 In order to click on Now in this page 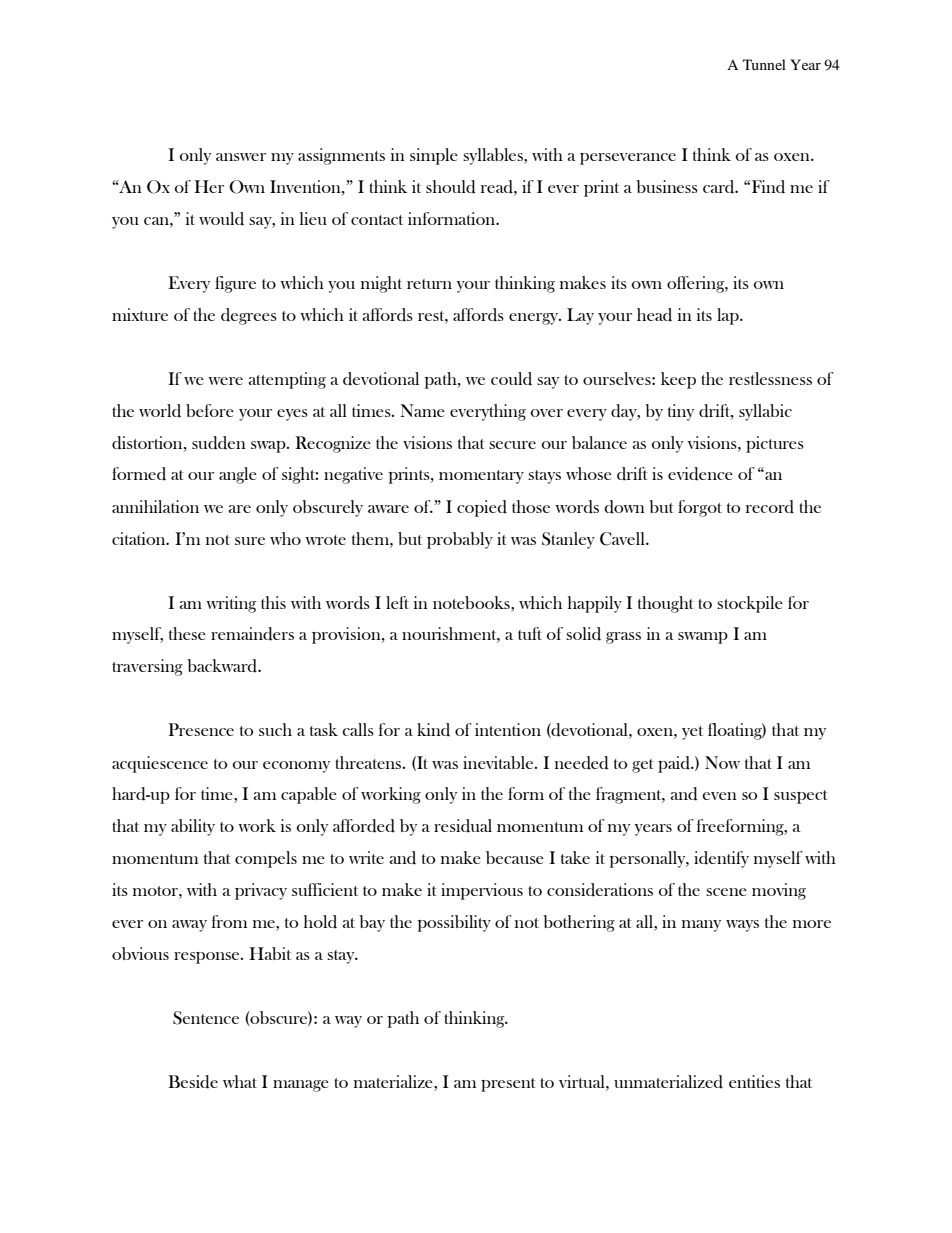, I will do `click(722, 762)`.
